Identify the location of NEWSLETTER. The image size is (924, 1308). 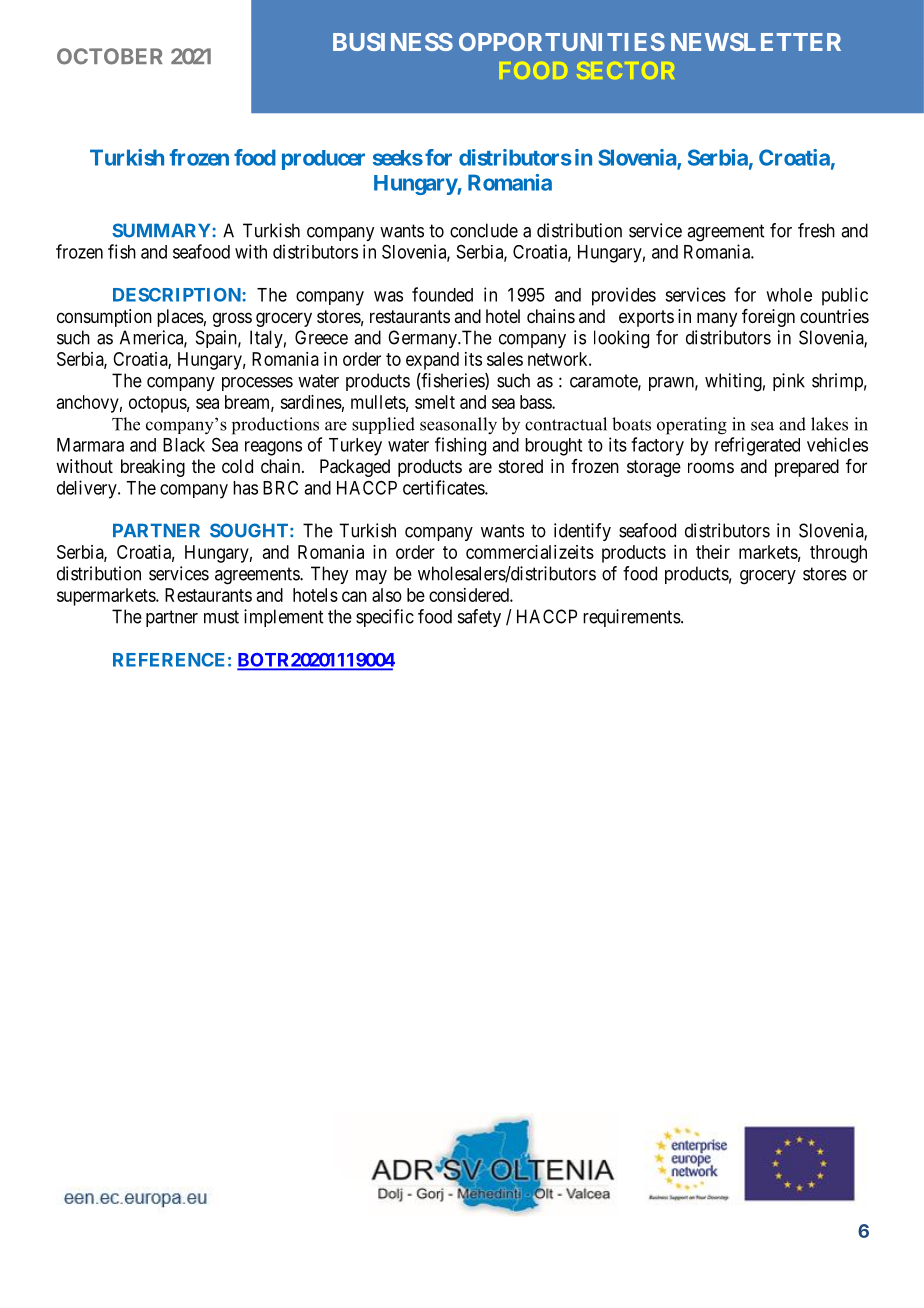
(756, 42).
